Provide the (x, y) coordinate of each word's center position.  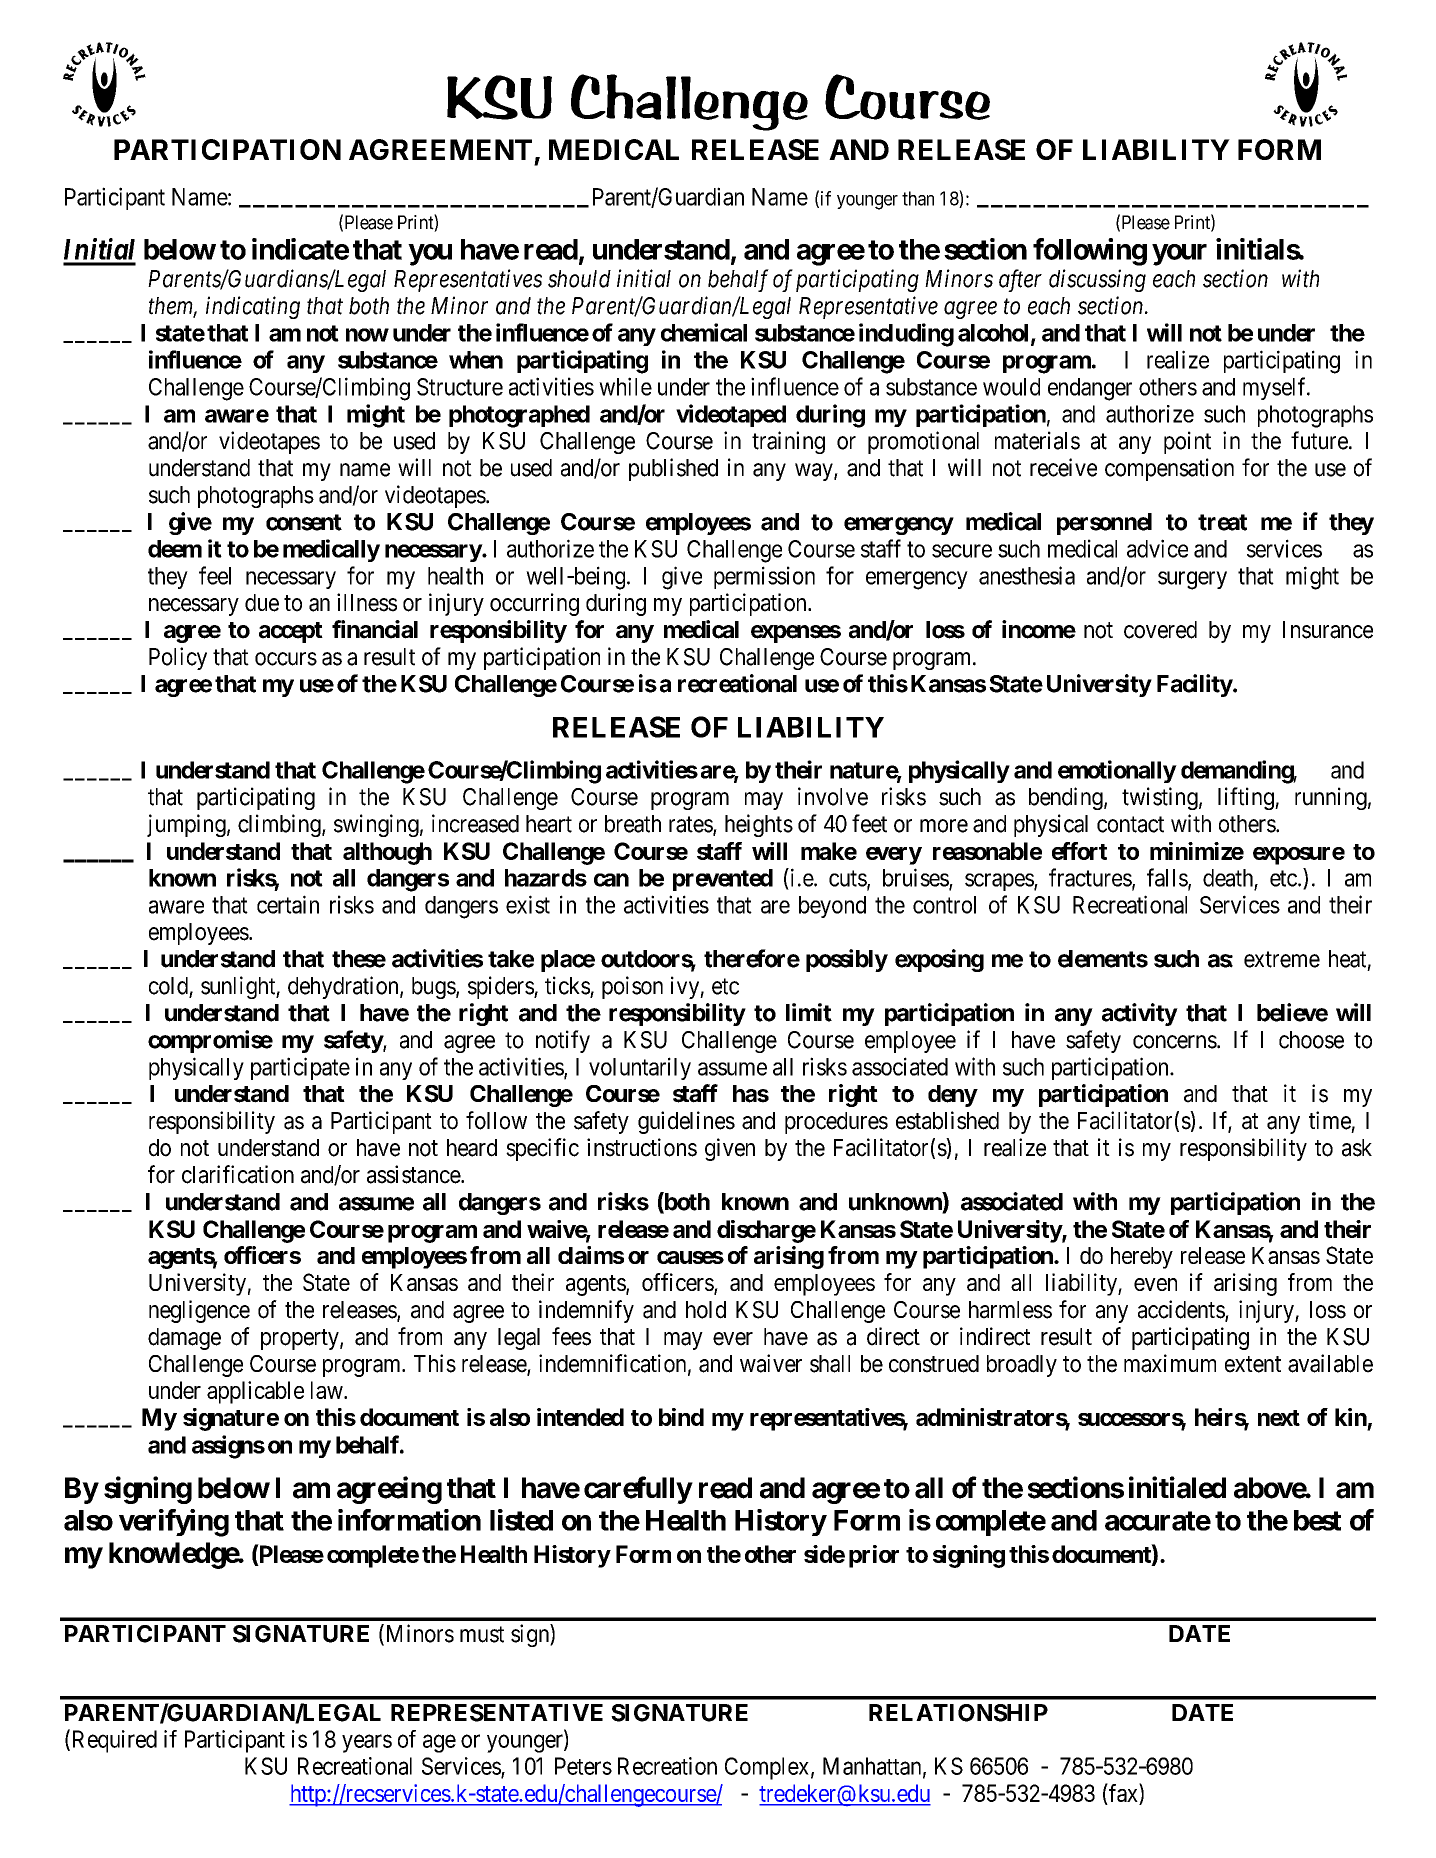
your (1179, 255)
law (328, 1390)
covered (1160, 630)
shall (830, 1364)
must (482, 1634)
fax (1123, 1792)
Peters (583, 1766)
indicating (253, 307)
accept (291, 632)
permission (764, 577)
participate (300, 1068)
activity (1140, 1014)
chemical (704, 332)
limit (809, 1012)
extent (1253, 1364)
